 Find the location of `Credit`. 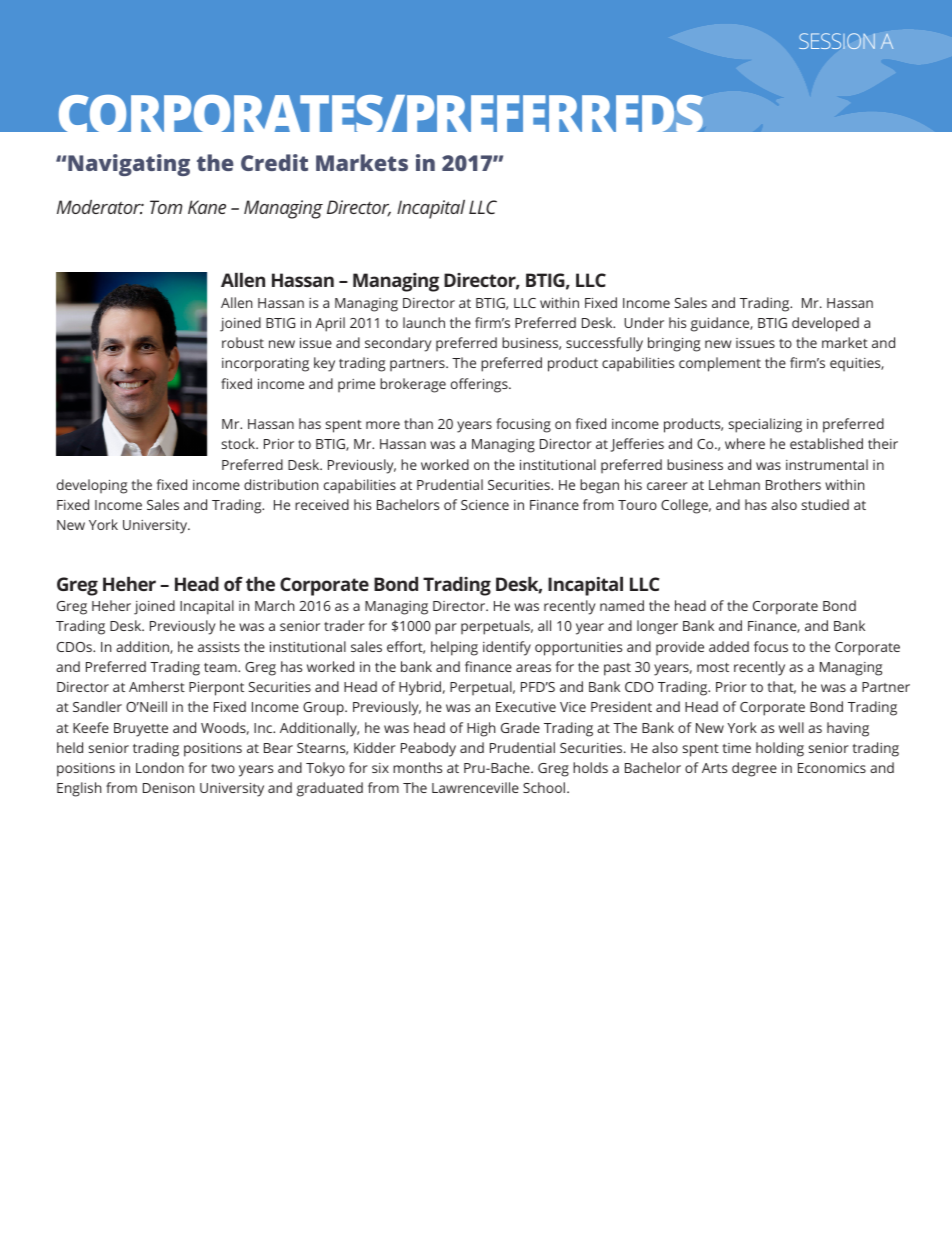

Credit is located at coordinates (274, 162).
